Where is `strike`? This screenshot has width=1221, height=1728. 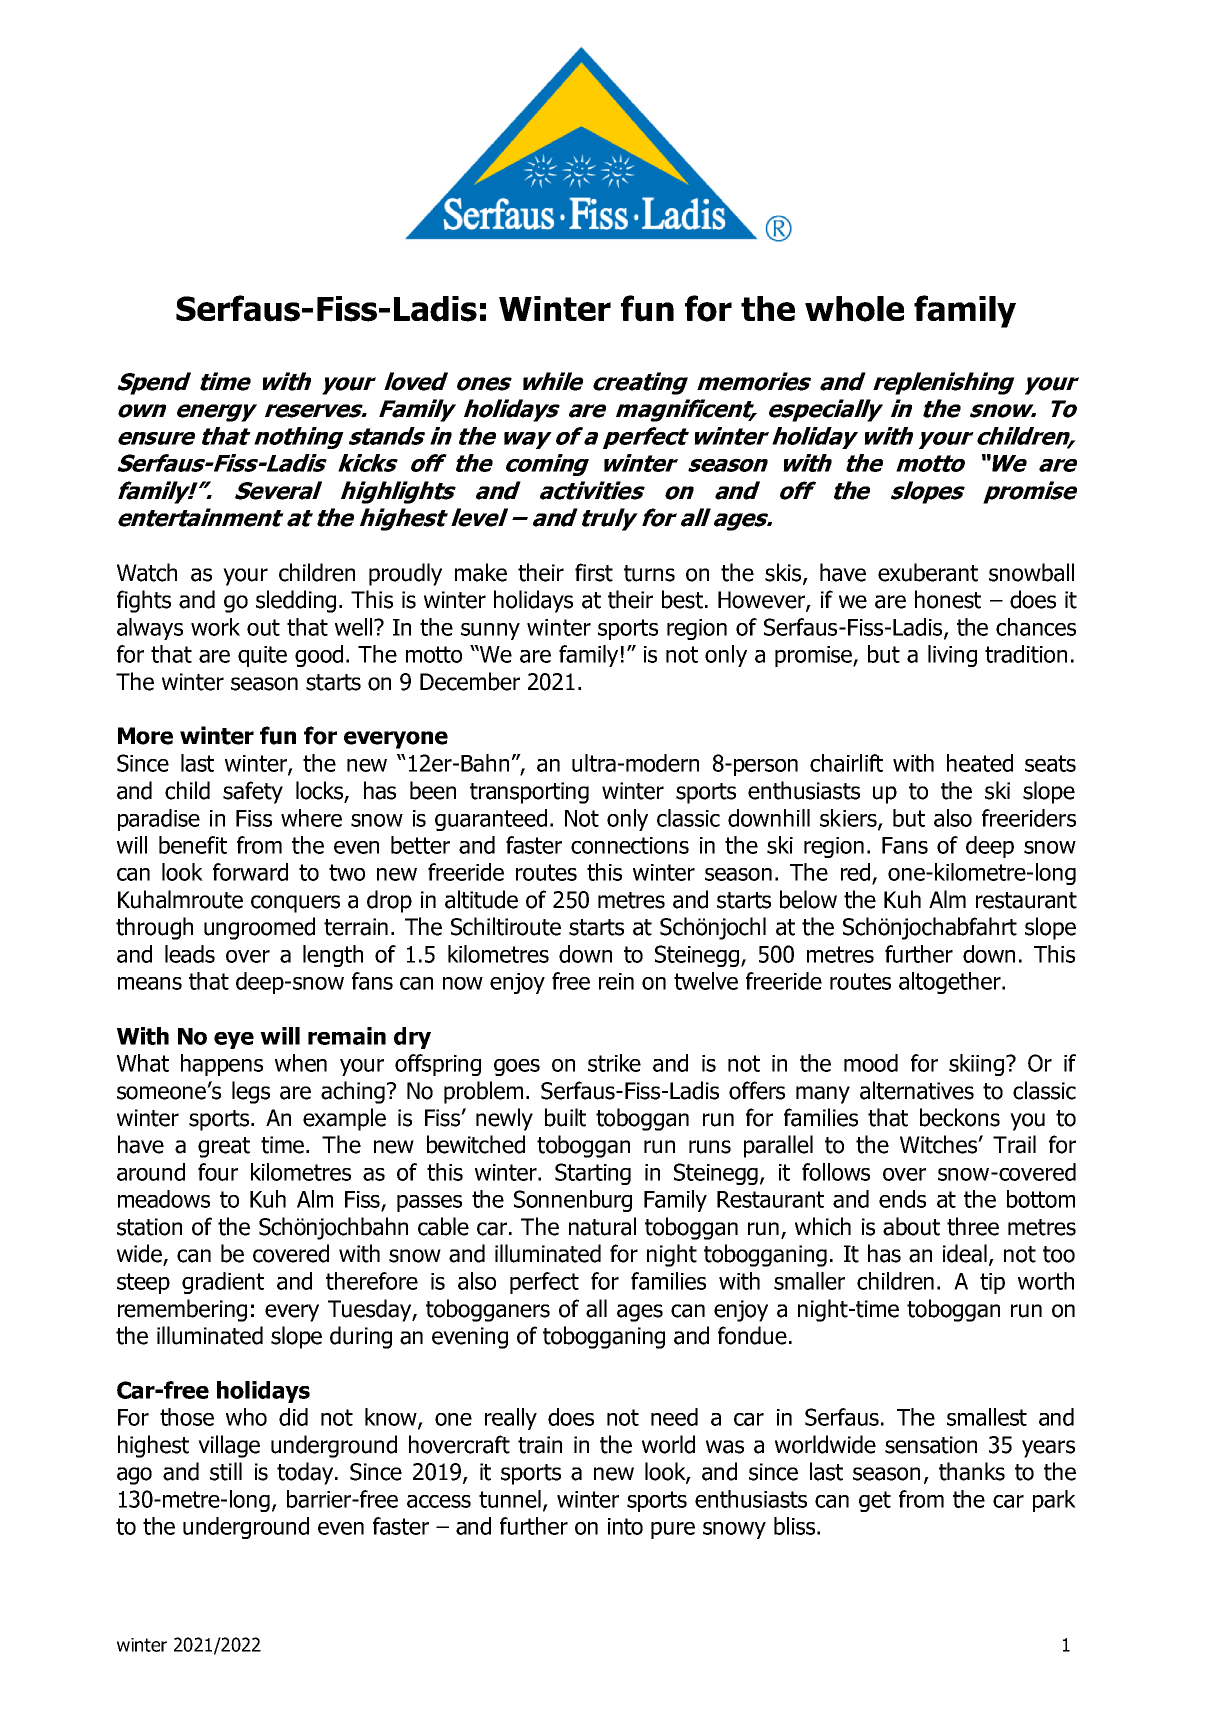
strike is located at coordinates (614, 1063).
